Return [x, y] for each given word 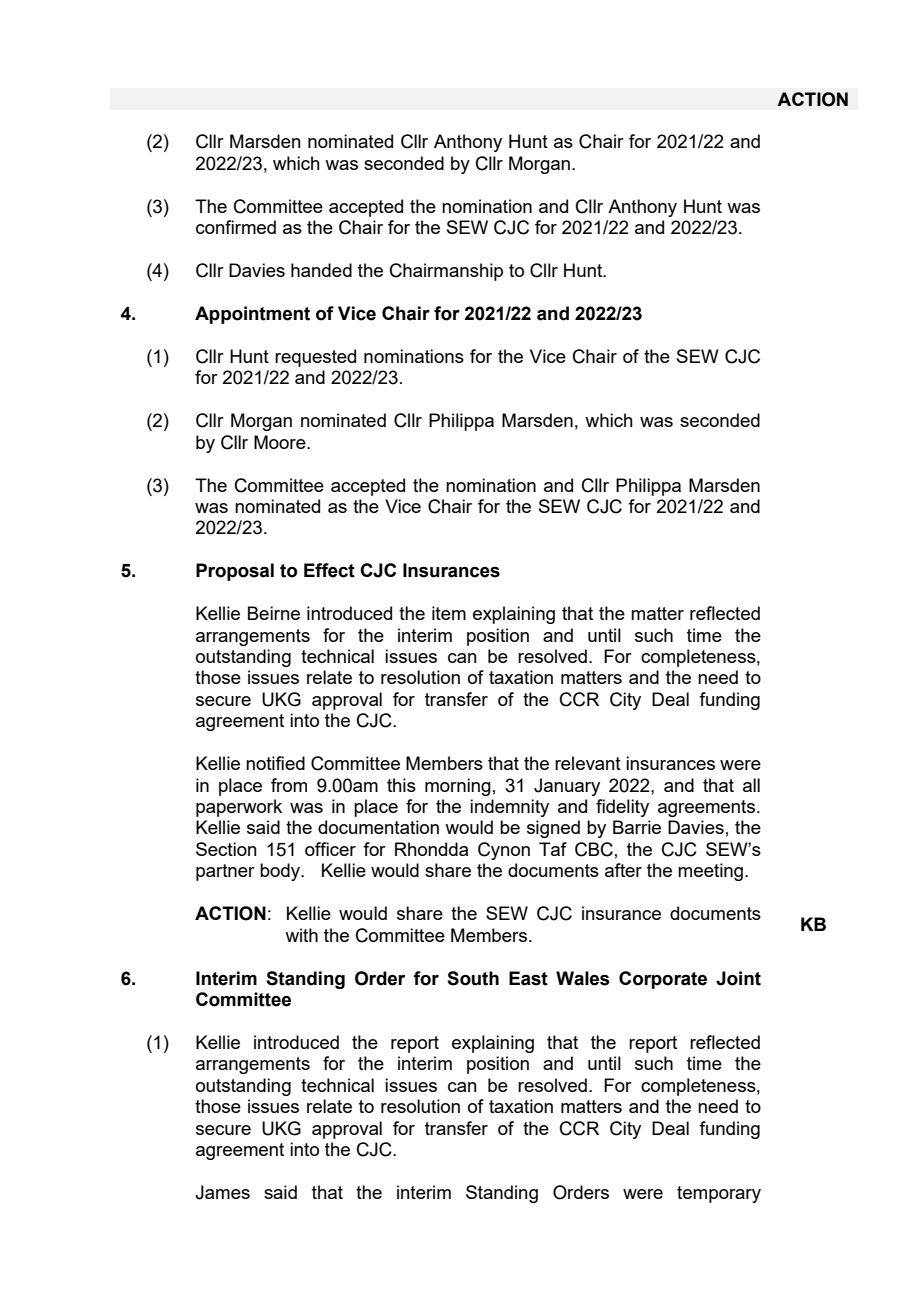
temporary [719, 1194]
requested [315, 358]
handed [321, 270]
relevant [588, 763]
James [222, 1192]
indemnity [509, 808]
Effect [329, 570]
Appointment [252, 315]
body [281, 872]
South [473, 978]
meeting [710, 872]
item [449, 613]
